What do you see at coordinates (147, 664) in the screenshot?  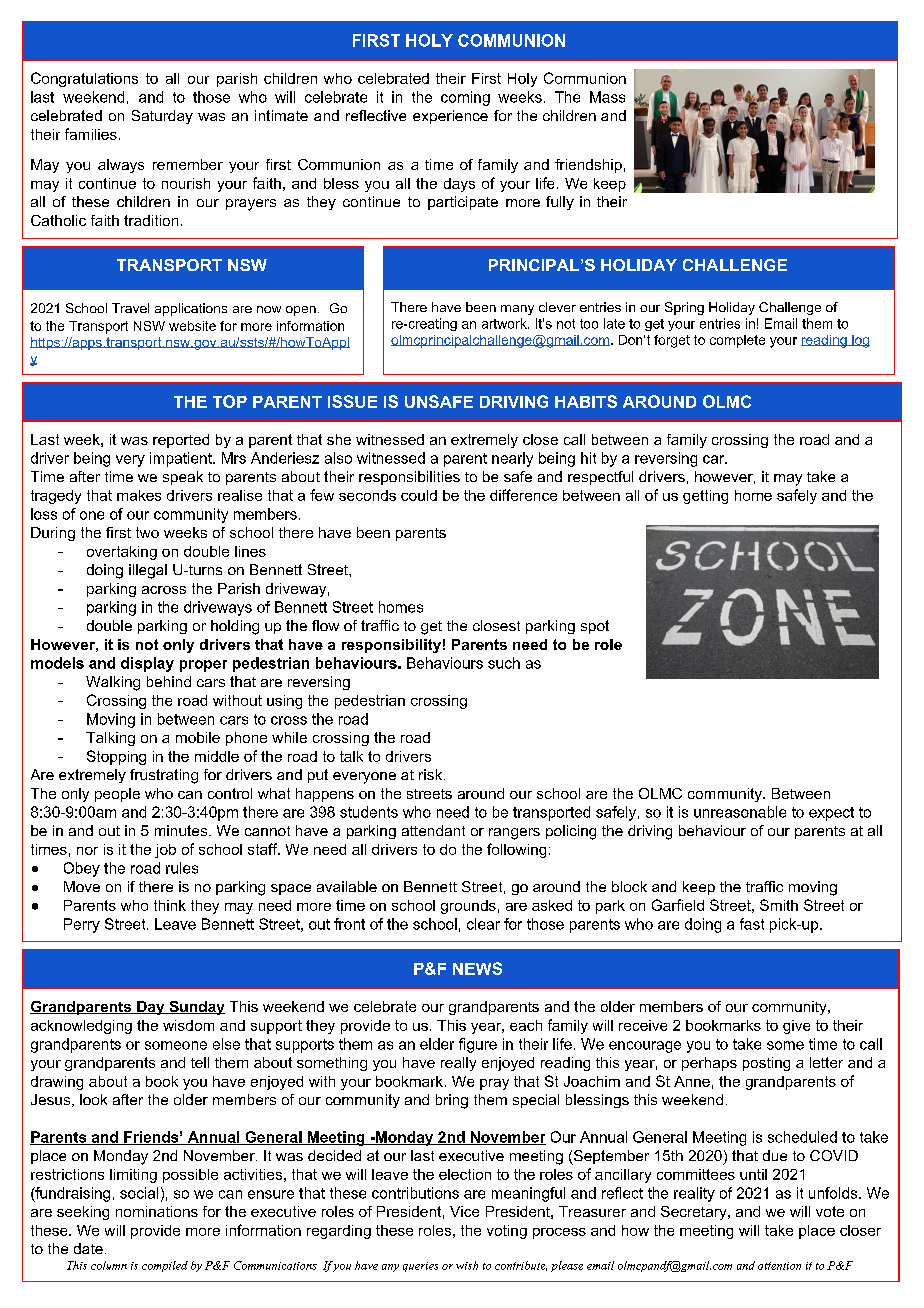 I see `display` at bounding box center [147, 664].
